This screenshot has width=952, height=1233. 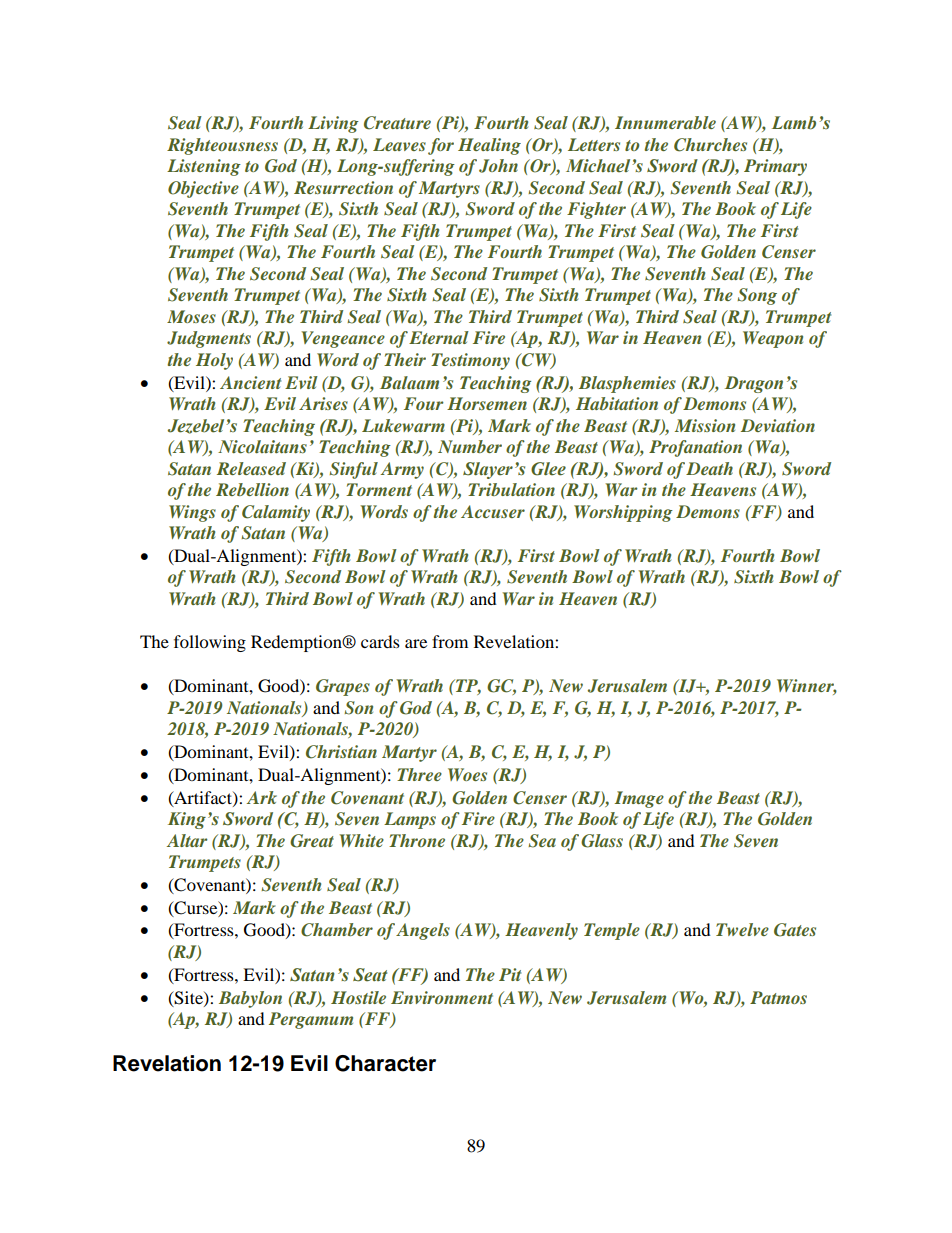 What do you see at coordinates (222, 146) in the screenshot?
I see `Righteousness` at bounding box center [222, 146].
